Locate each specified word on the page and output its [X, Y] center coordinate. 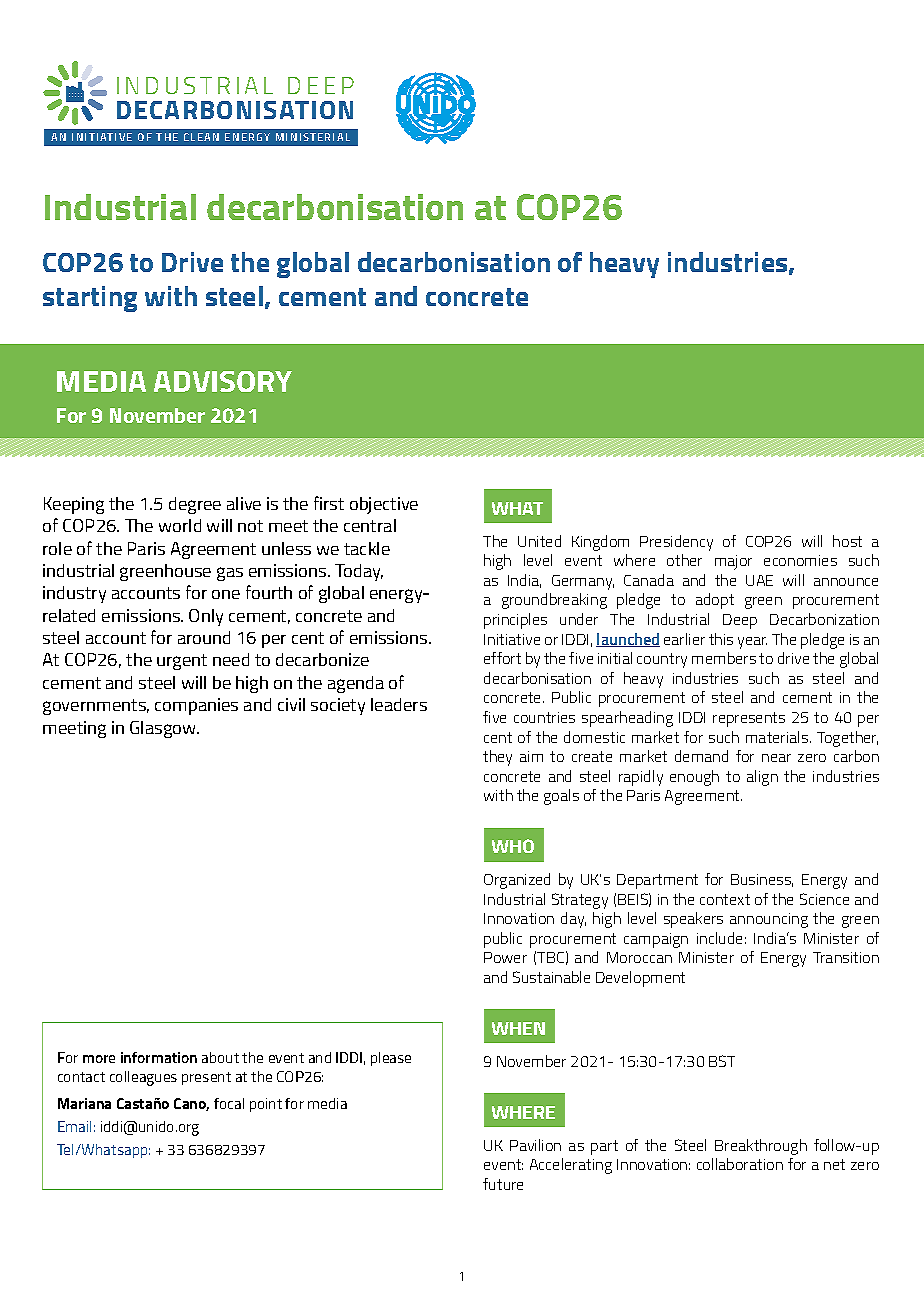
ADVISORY [223, 381]
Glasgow [164, 729]
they [497, 758]
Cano [191, 1104]
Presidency [676, 543]
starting [90, 299]
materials [778, 737]
